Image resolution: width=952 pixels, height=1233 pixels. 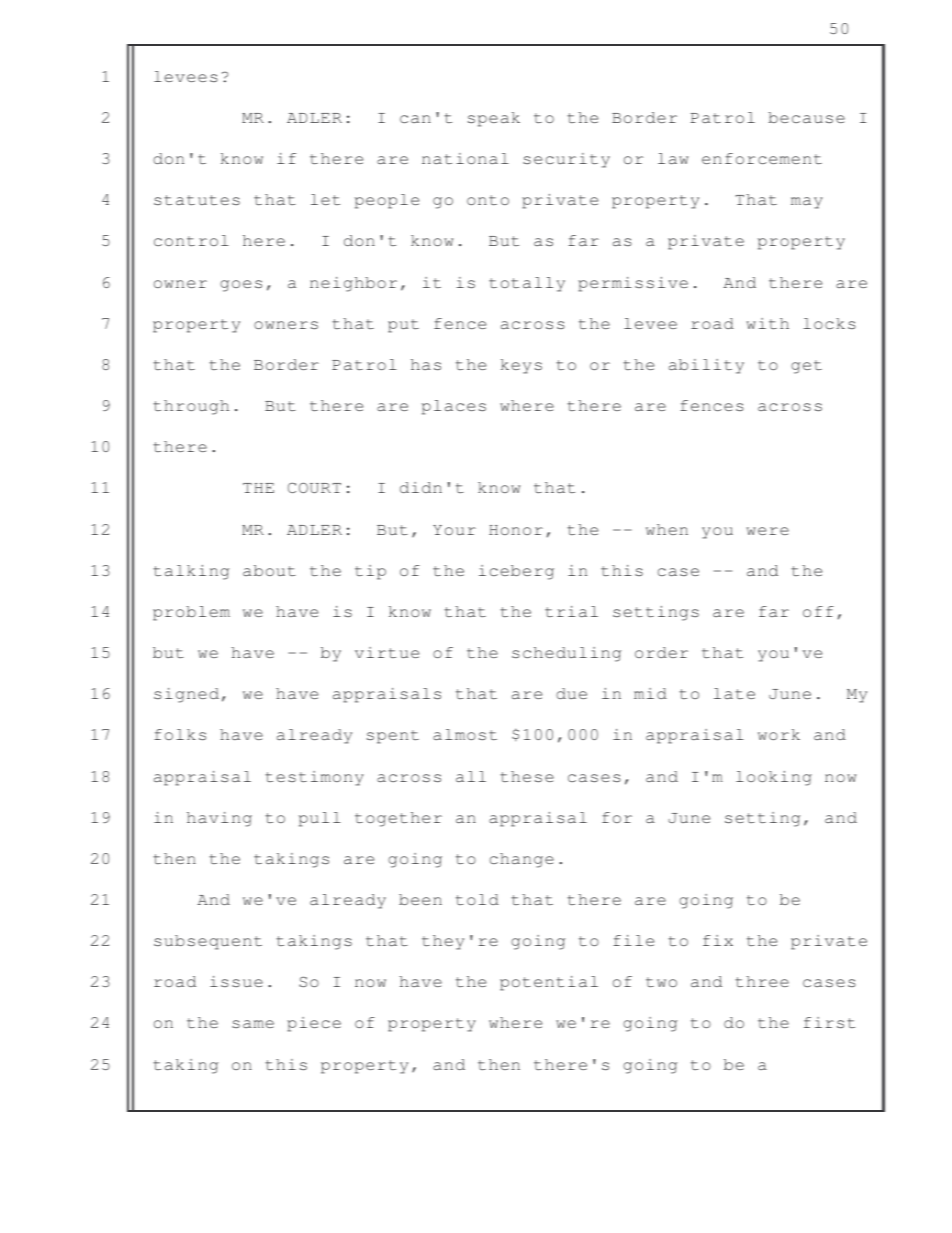 I want to click on statutes, so click(x=197, y=200).
